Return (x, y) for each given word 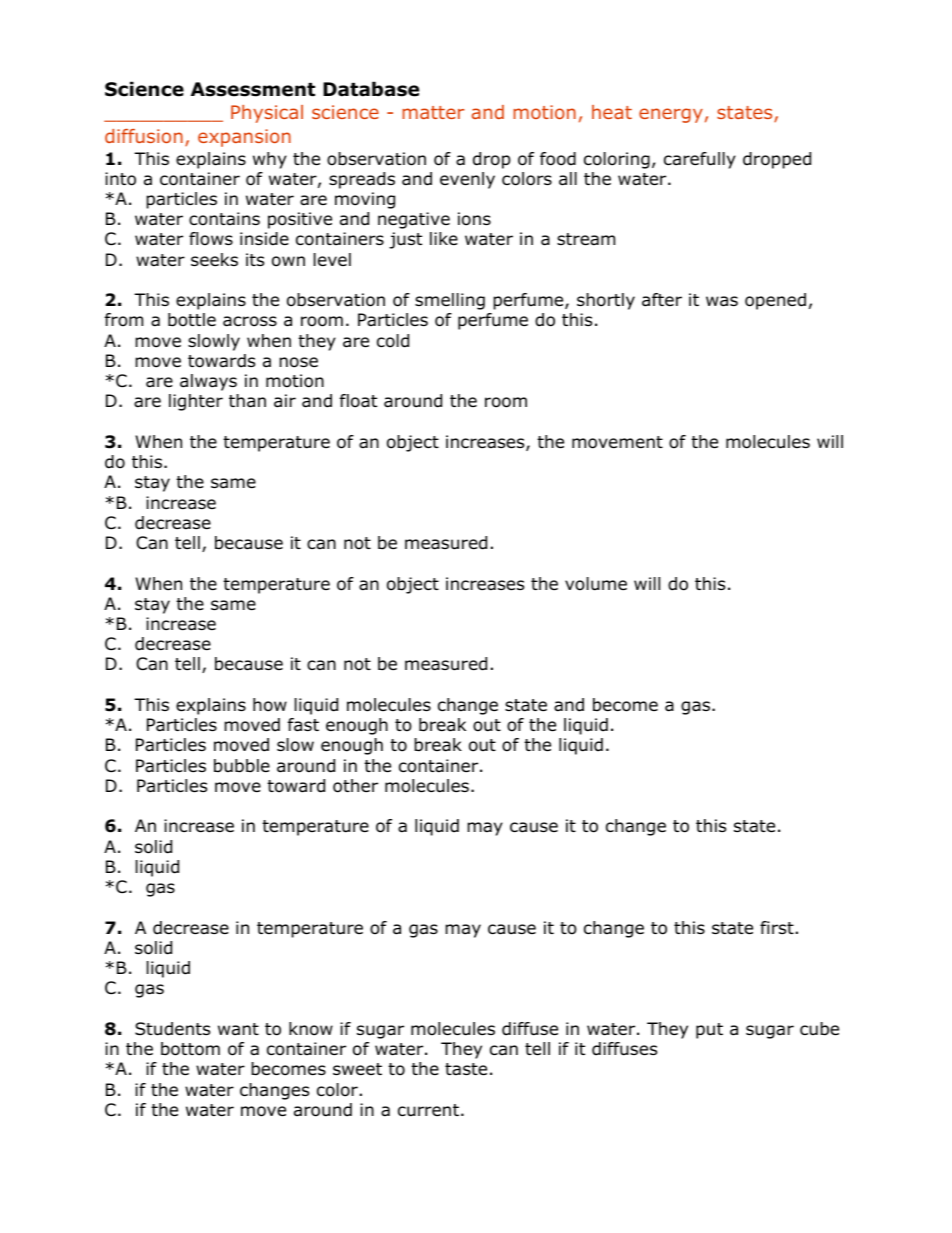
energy (671, 115)
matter (433, 112)
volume (596, 584)
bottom (190, 1049)
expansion (244, 138)
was (722, 301)
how (270, 705)
